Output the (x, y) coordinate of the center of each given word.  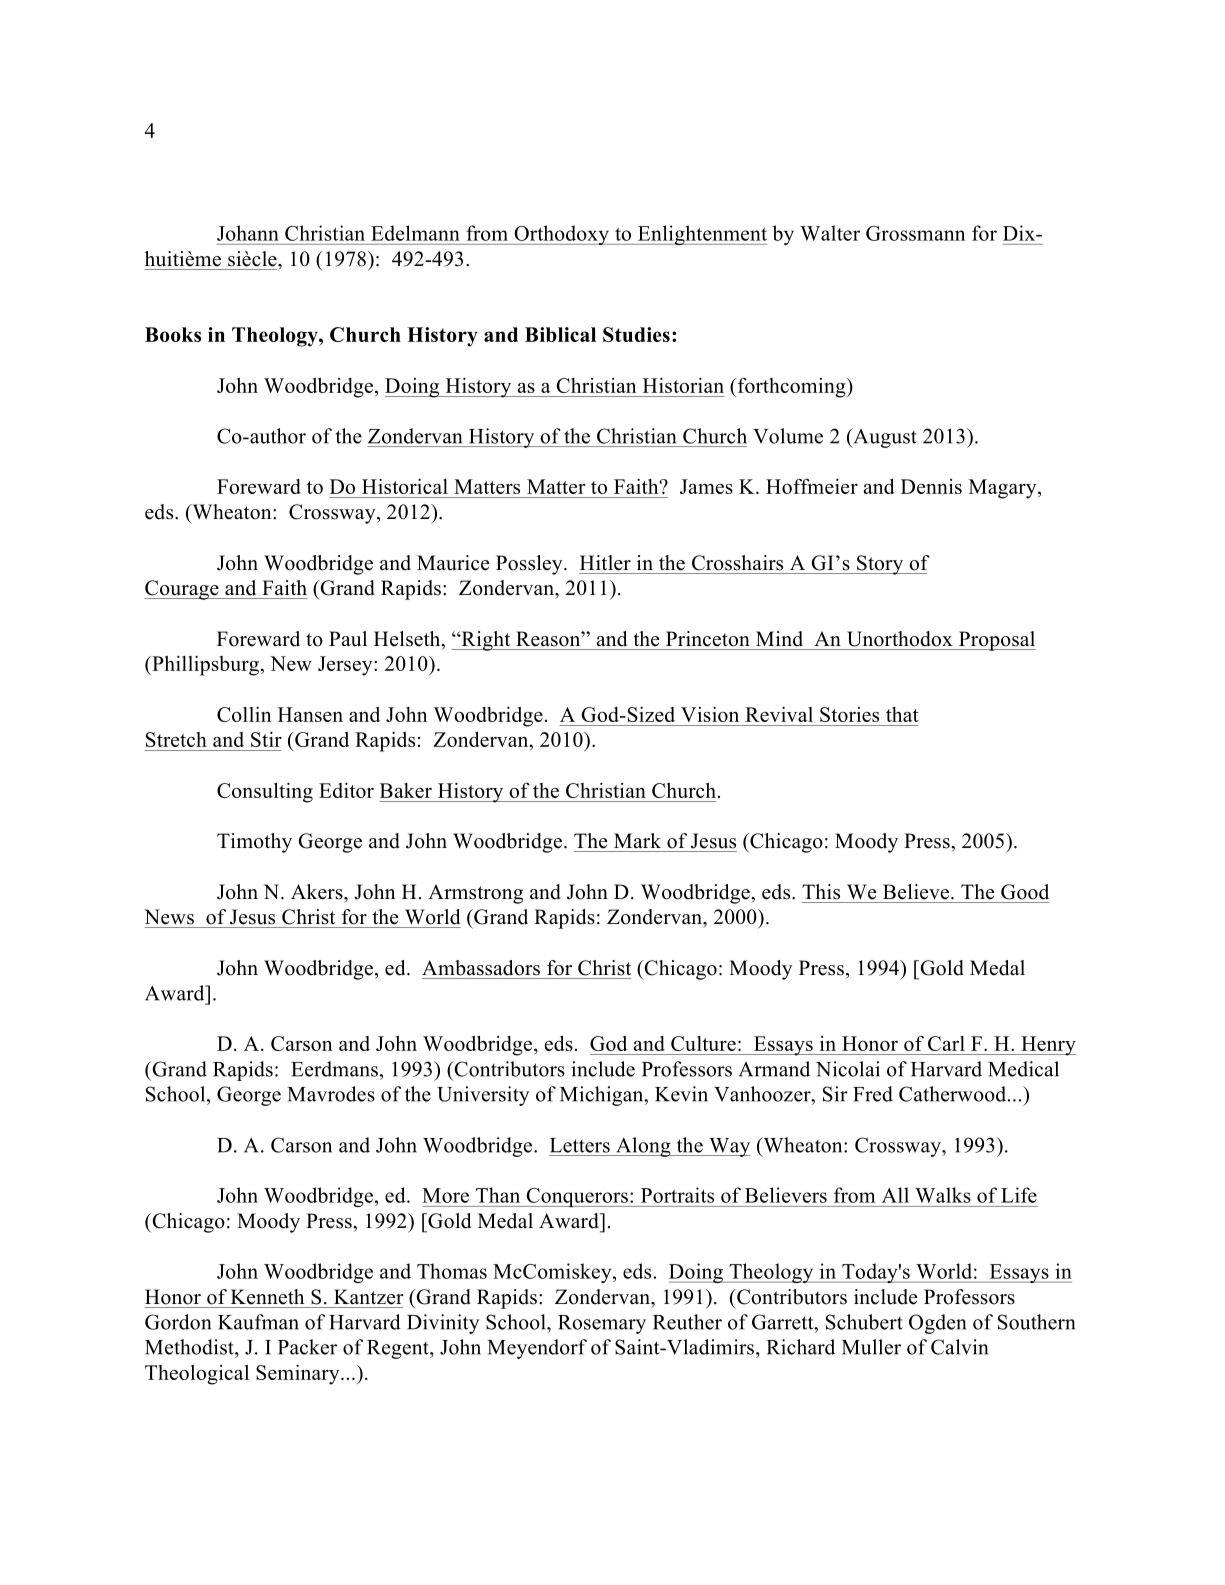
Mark (637, 840)
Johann (248, 233)
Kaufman (258, 1322)
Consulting (265, 792)
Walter (830, 233)
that (902, 714)
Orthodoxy (562, 235)
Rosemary (602, 1324)
